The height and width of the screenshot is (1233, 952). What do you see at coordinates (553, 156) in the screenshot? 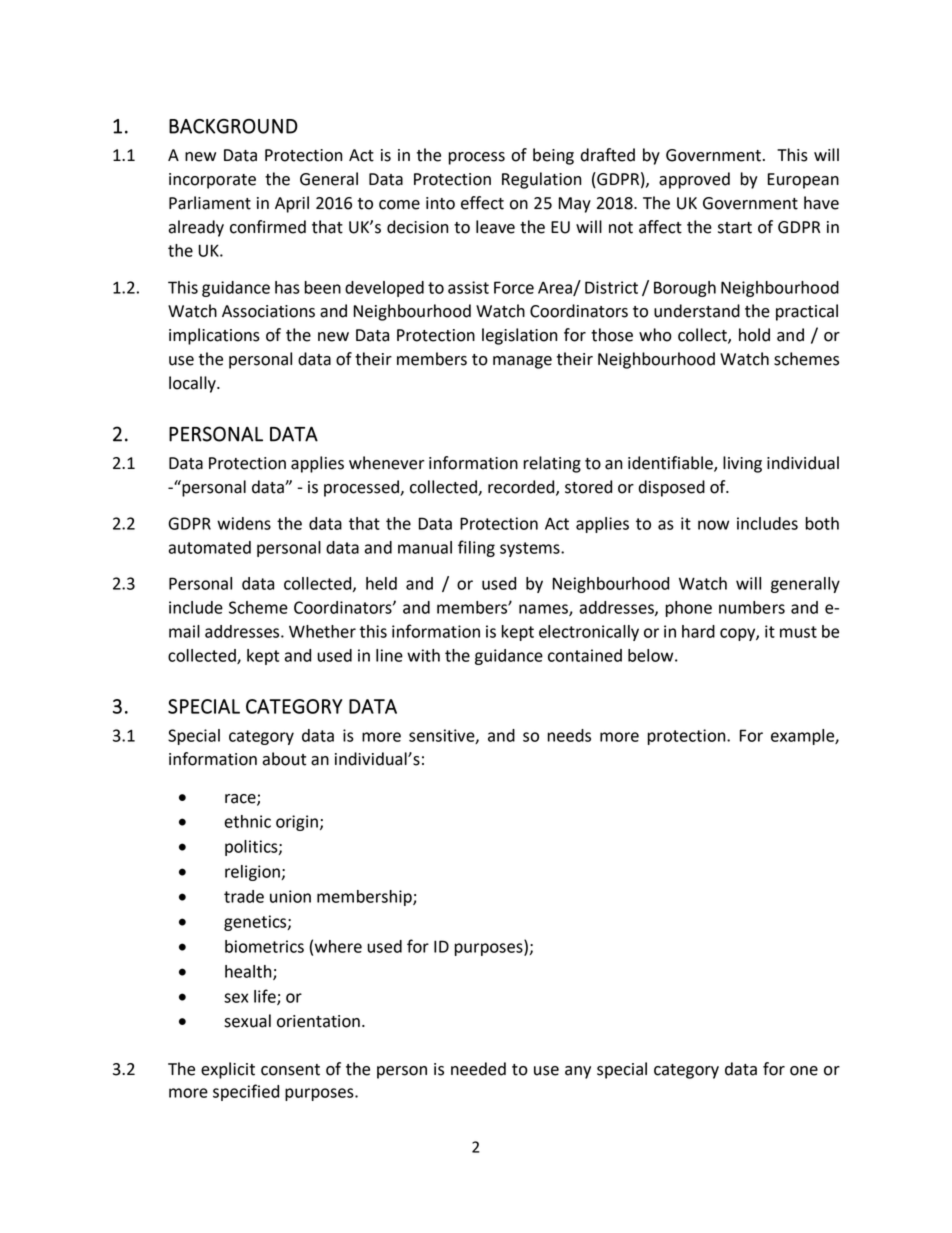
I see `being` at bounding box center [553, 156].
